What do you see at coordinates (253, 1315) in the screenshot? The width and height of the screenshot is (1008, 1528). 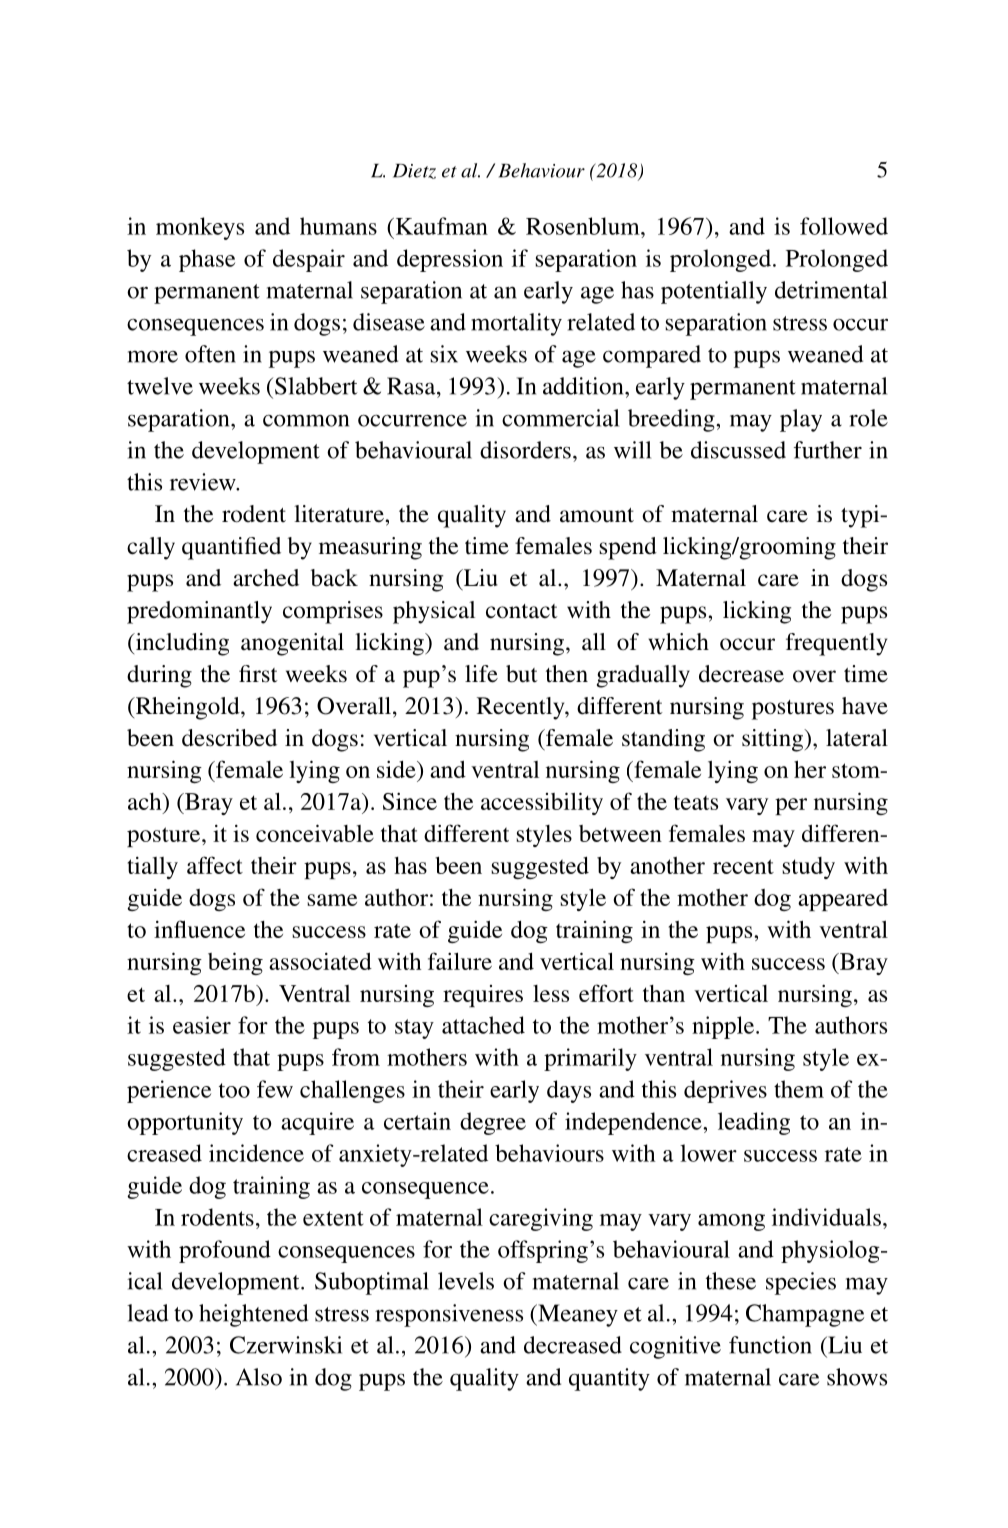 I see `heightened` at bounding box center [253, 1315].
